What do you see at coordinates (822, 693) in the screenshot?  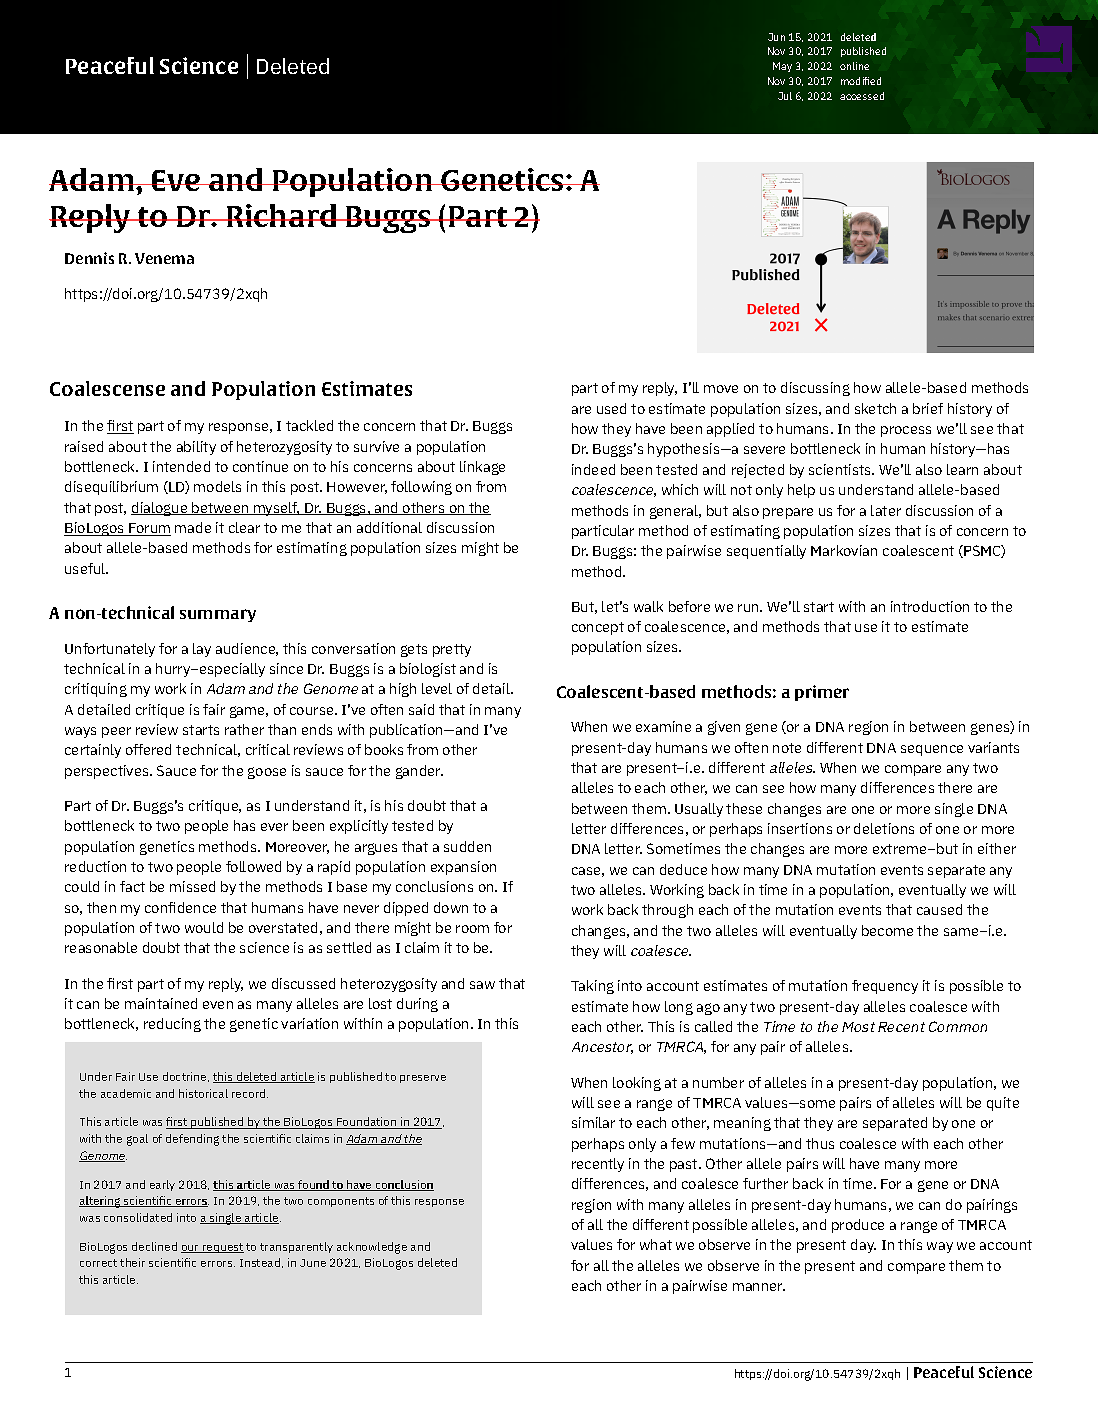 I see `primer` at bounding box center [822, 693].
